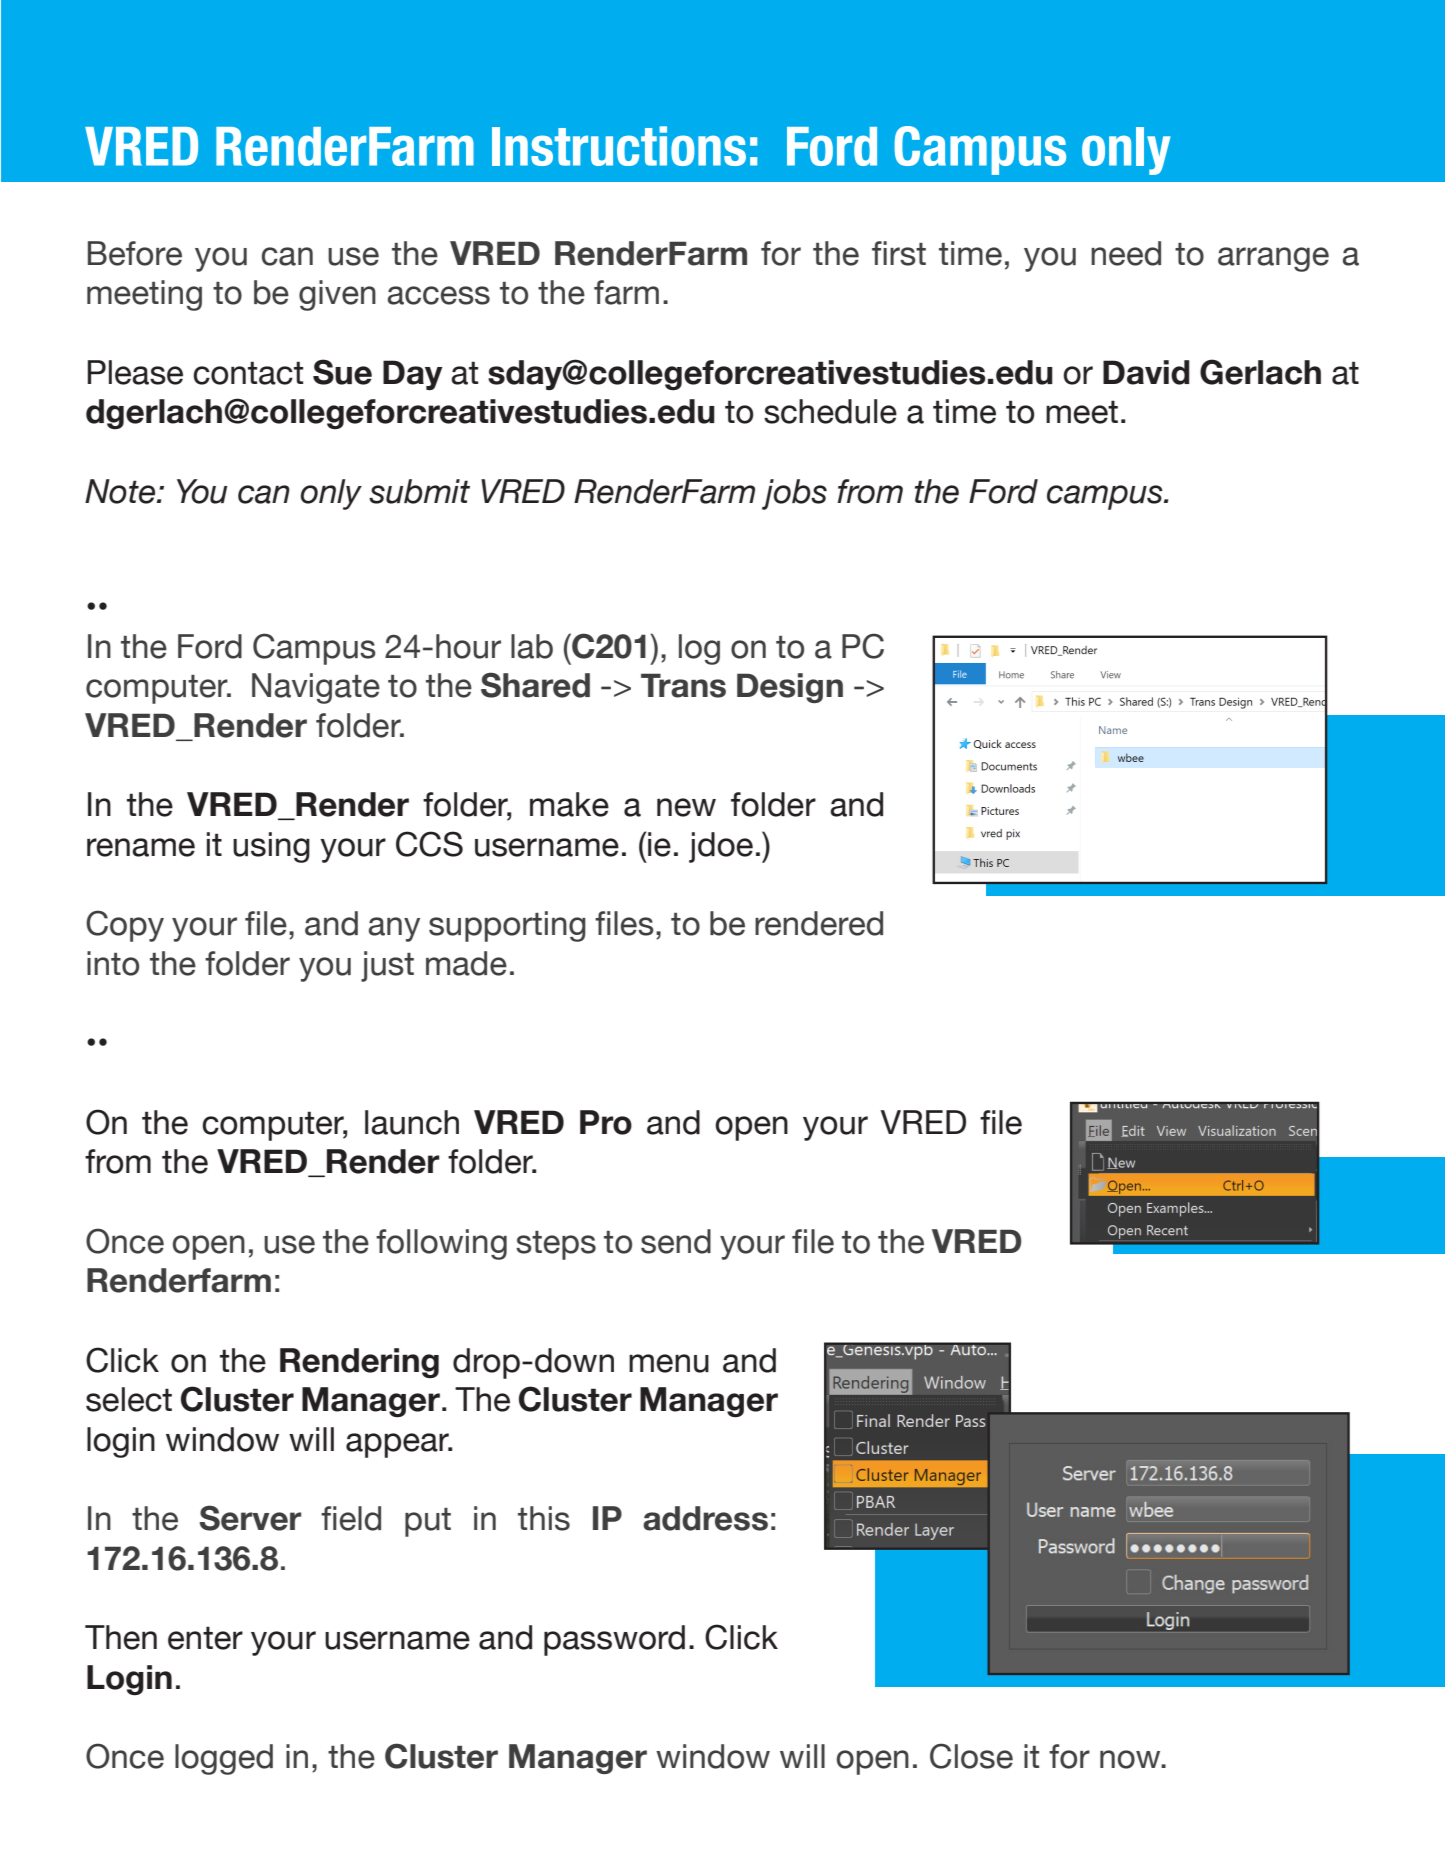  I want to click on logged, so click(224, 1759).
